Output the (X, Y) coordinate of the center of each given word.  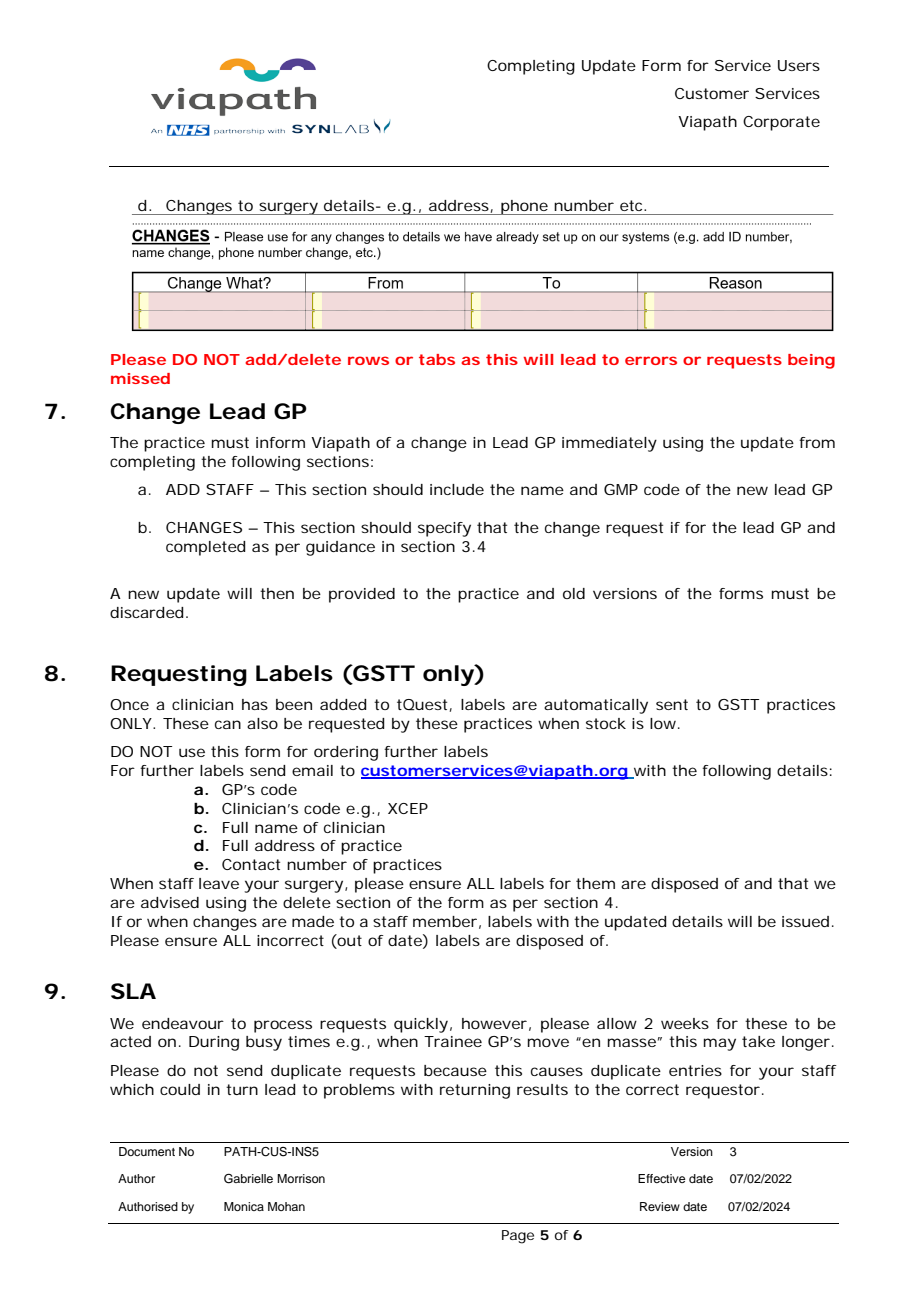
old (574, 593)
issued (805, 921)
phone (524, 207)
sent (672, 704)
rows (368, 360)
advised (170, 902)
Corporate (781, 123)
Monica (244, 1206)
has (255, 704)
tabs (437, 359)
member (445, 921)
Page (518, 1237)
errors (651, 360)
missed (140, 378)
